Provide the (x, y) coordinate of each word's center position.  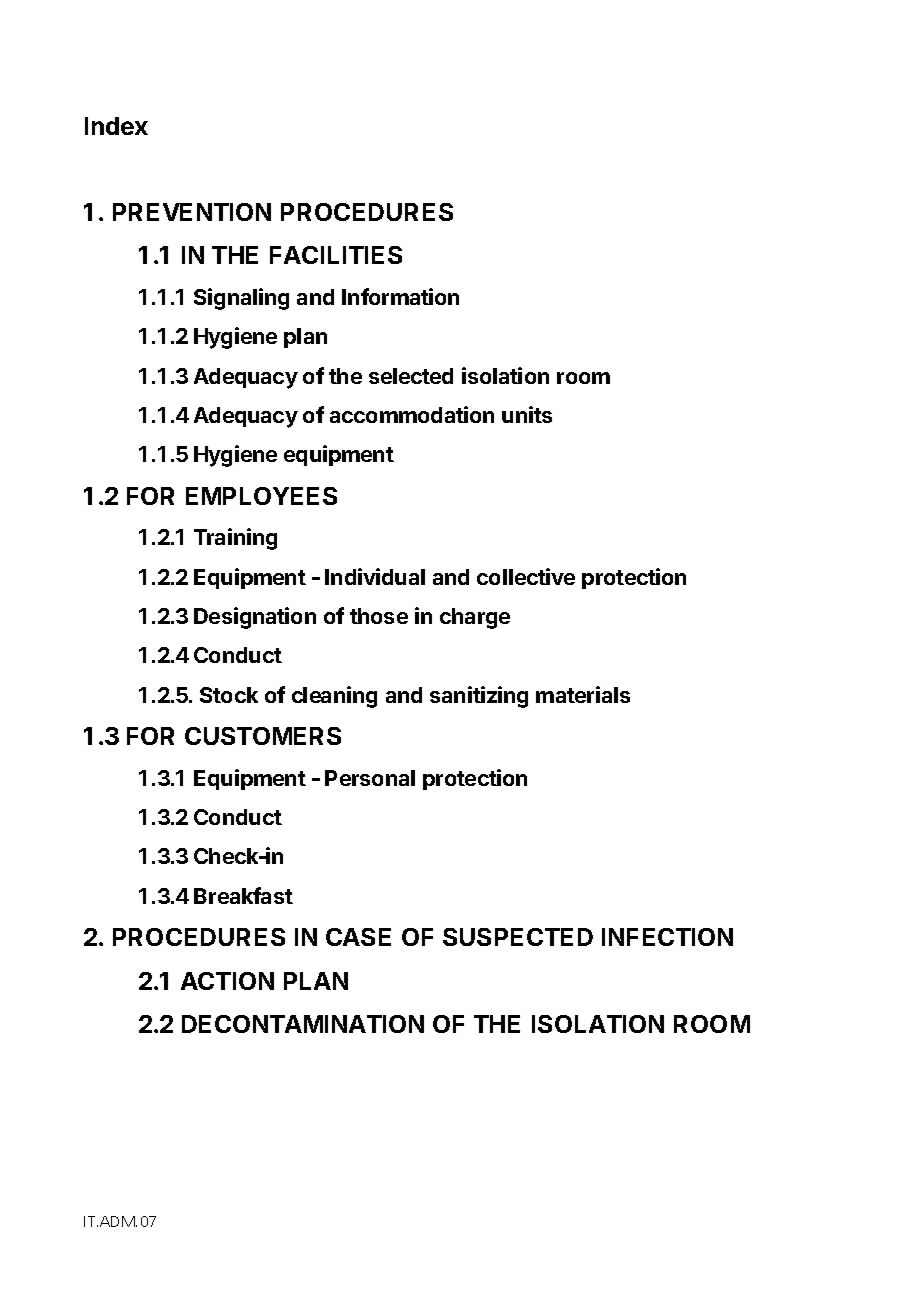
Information (400, 296)
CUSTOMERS (263, 736)
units (527, 414)
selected (411, 376)
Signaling (241, 299)
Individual (375, 576)
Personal (370, 778)
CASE (358, 937)
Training (235, 539)
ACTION (227, 981)
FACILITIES (336, 255)
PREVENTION (192, 212)
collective (526, 576)
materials (583, 694)
